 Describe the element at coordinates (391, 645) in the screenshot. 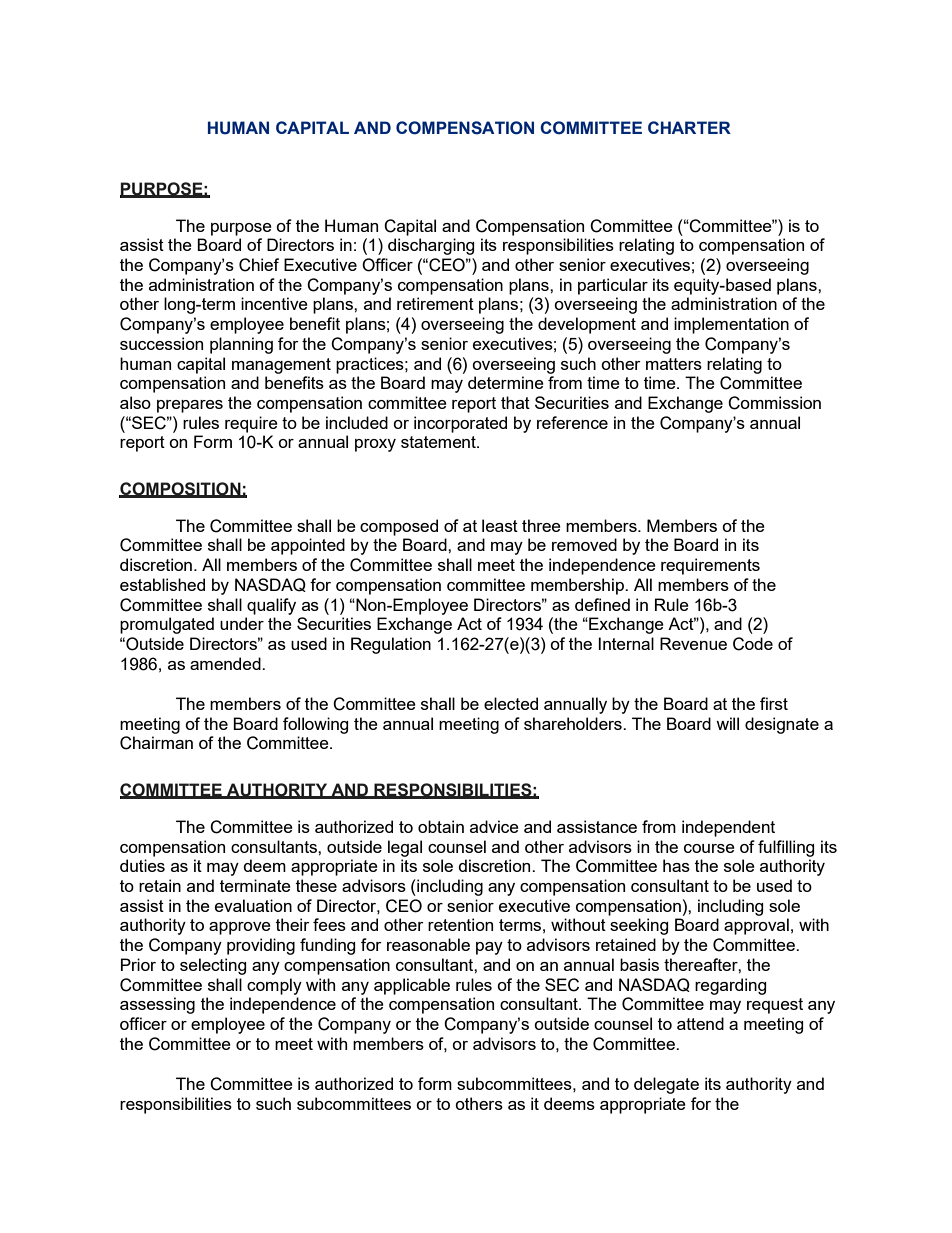

I see `Regulation` at that location.
